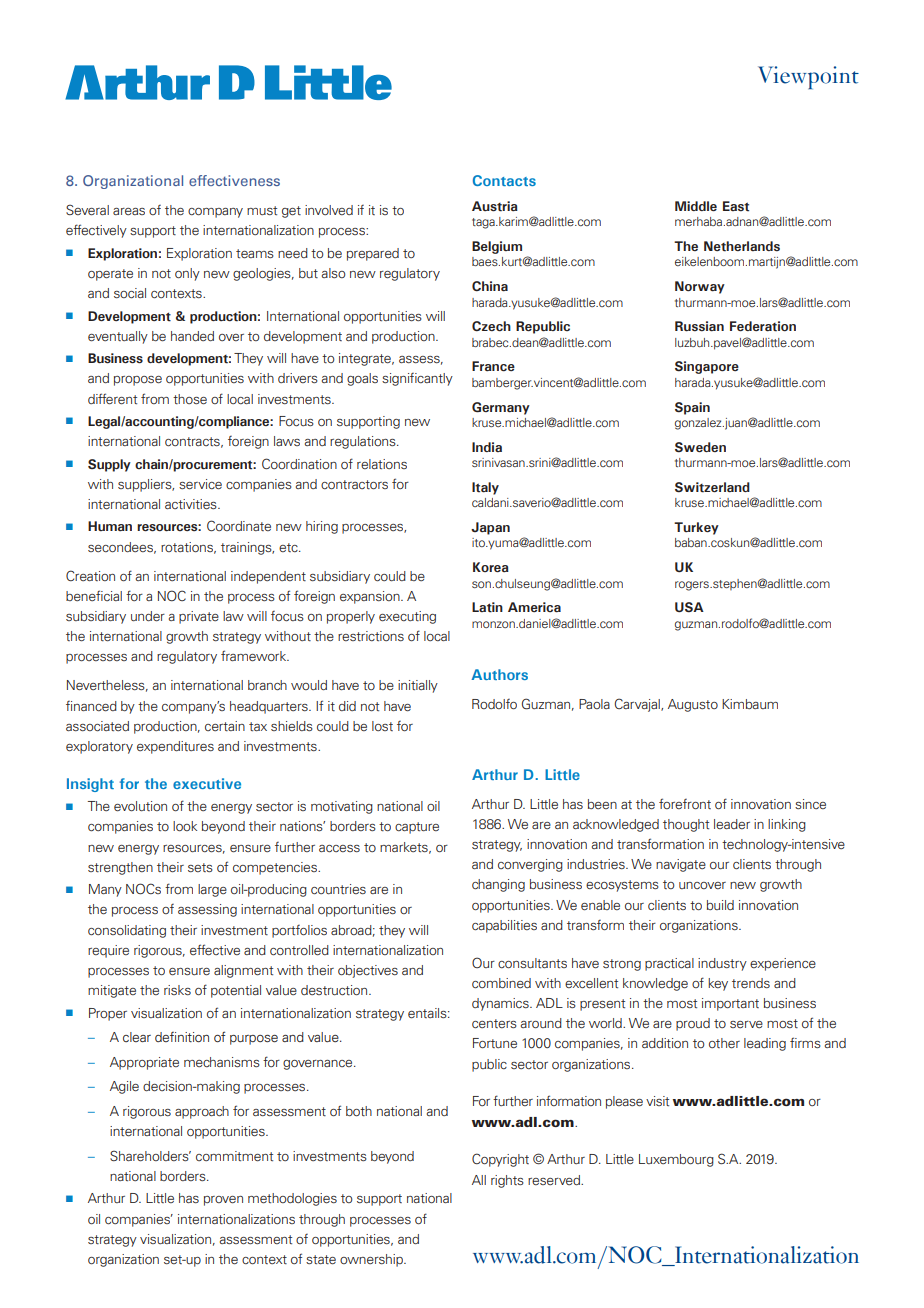 The image size is (924, 1308). I want to click on Turkey, so click(696, 528).
